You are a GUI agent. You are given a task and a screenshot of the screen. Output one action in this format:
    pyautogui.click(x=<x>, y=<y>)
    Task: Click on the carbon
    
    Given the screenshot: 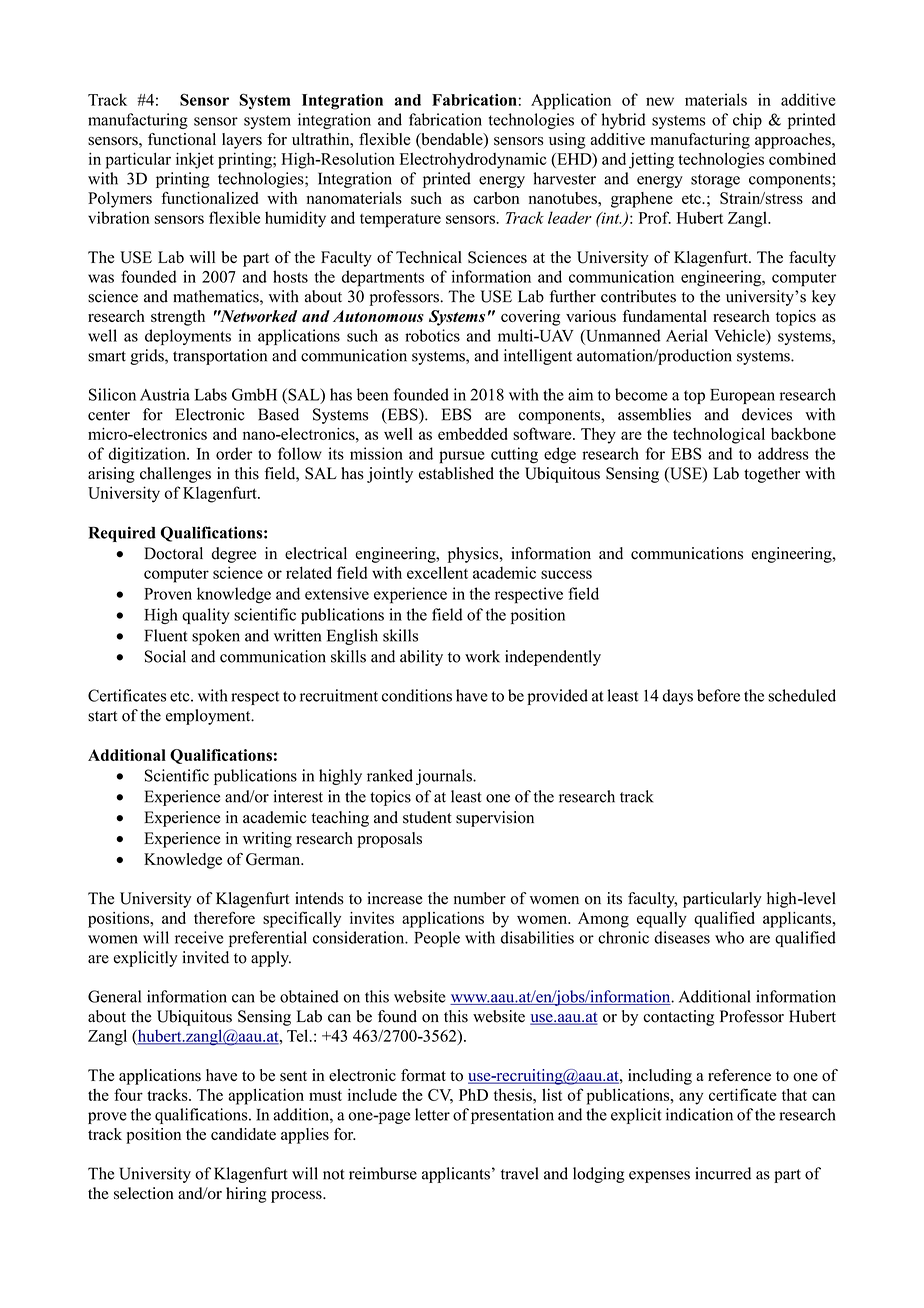 What is the action you would take?
    pyautogui.click(x=496, y=198)
